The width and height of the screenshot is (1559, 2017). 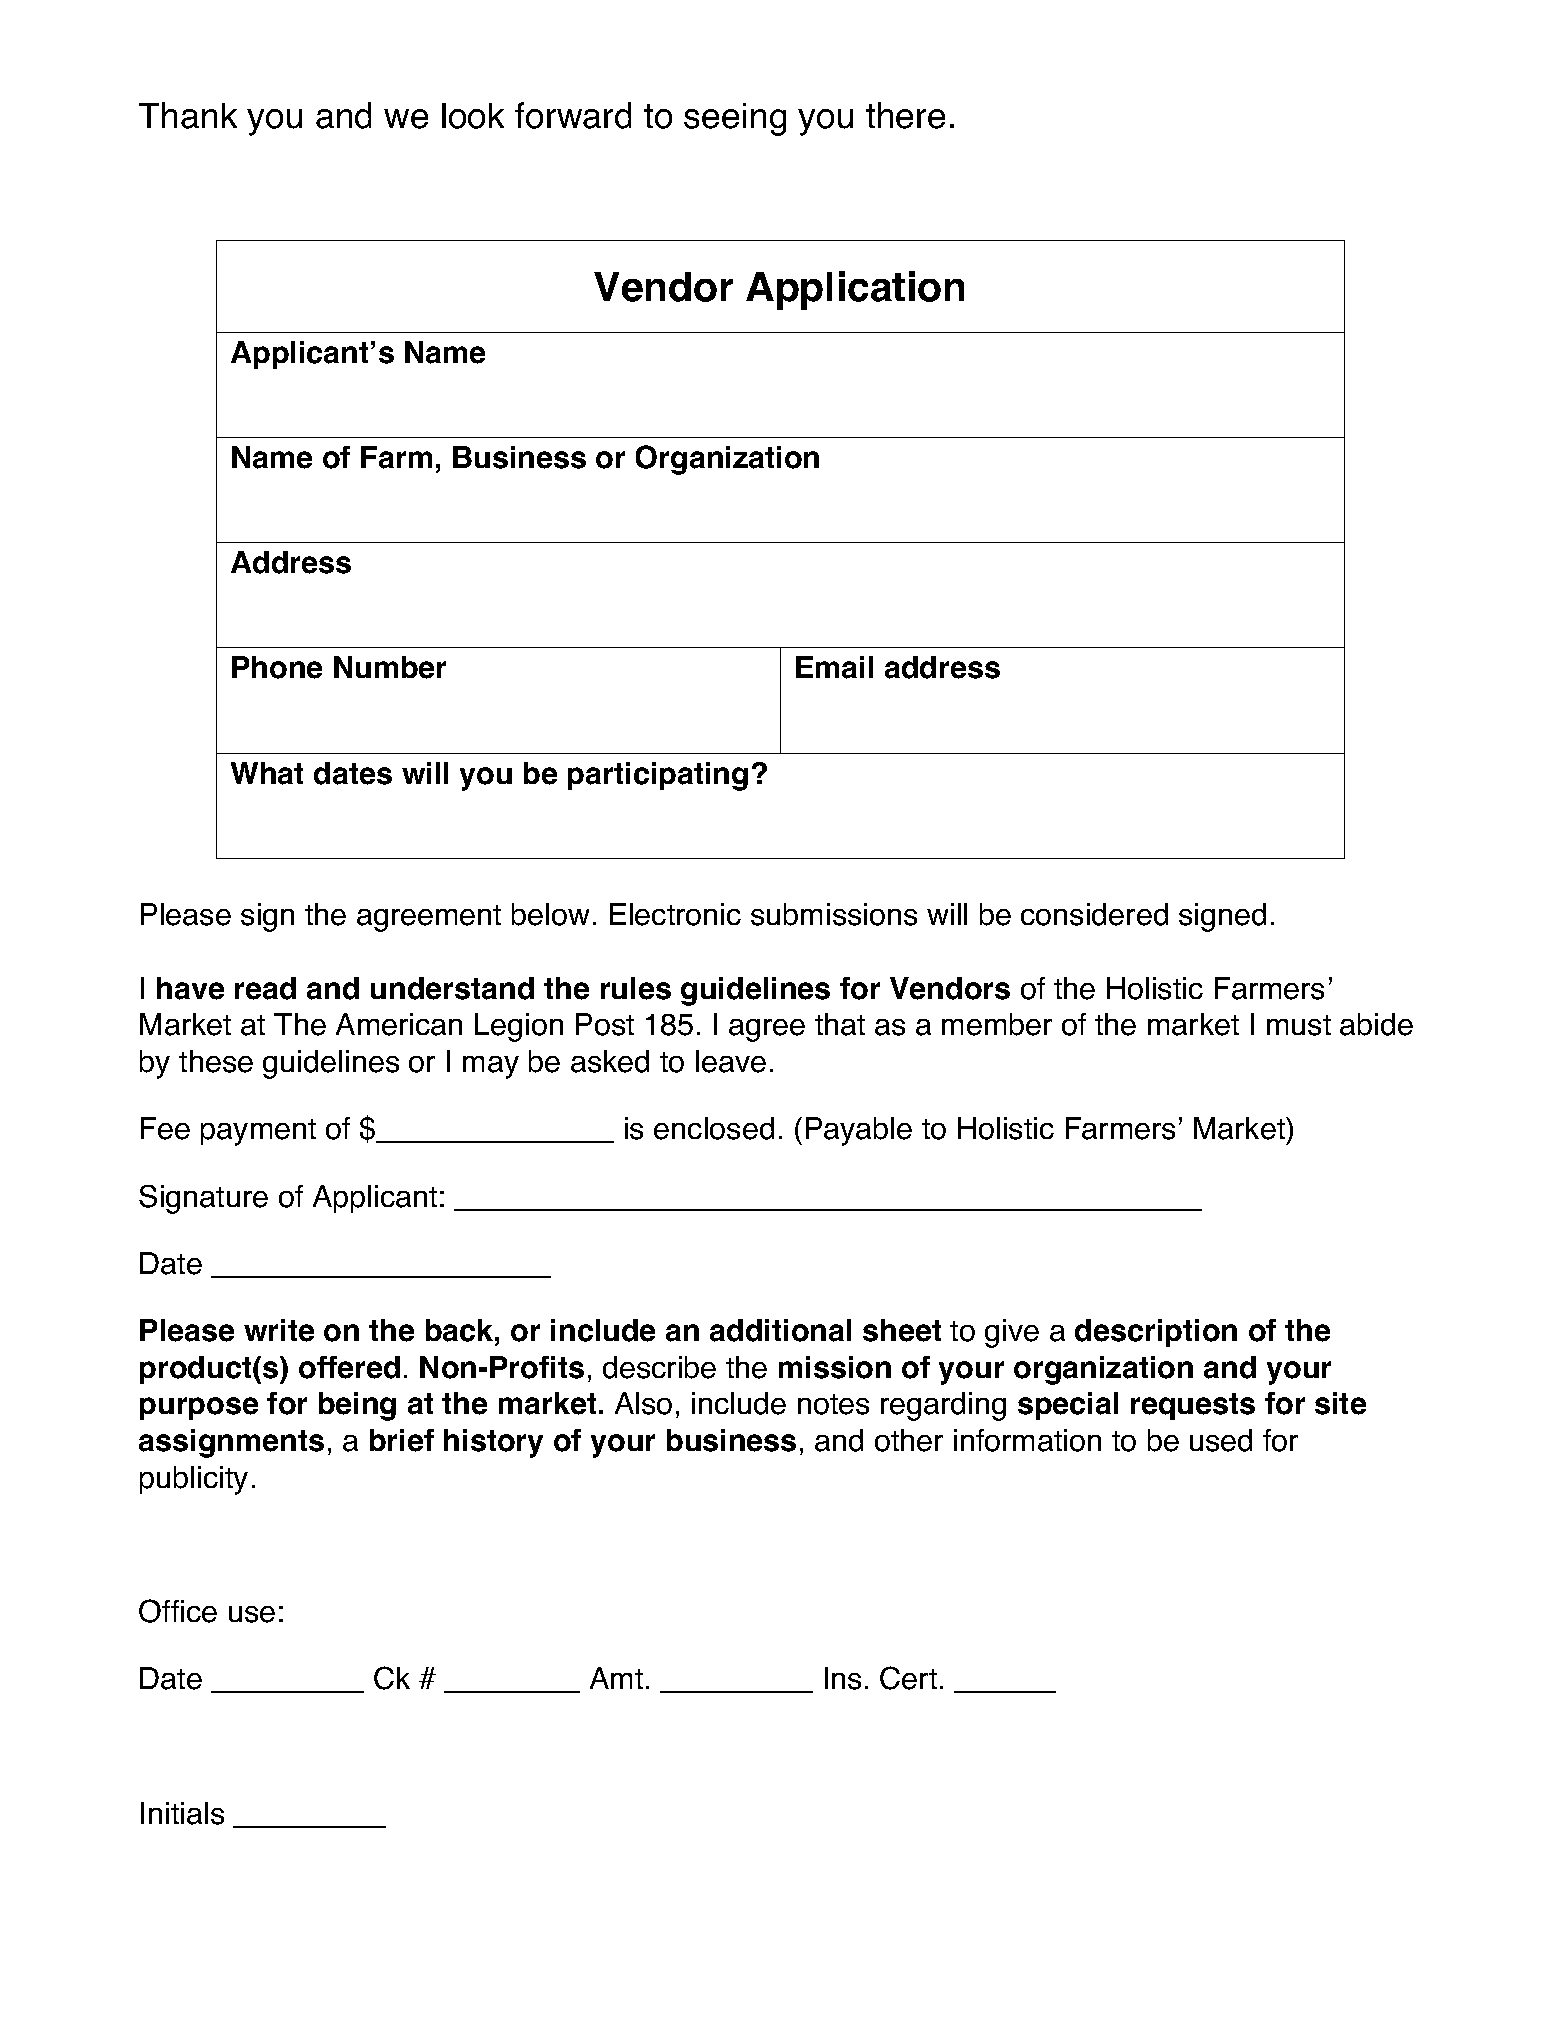 I want to click on considered, so click(x=1094, y=914).
